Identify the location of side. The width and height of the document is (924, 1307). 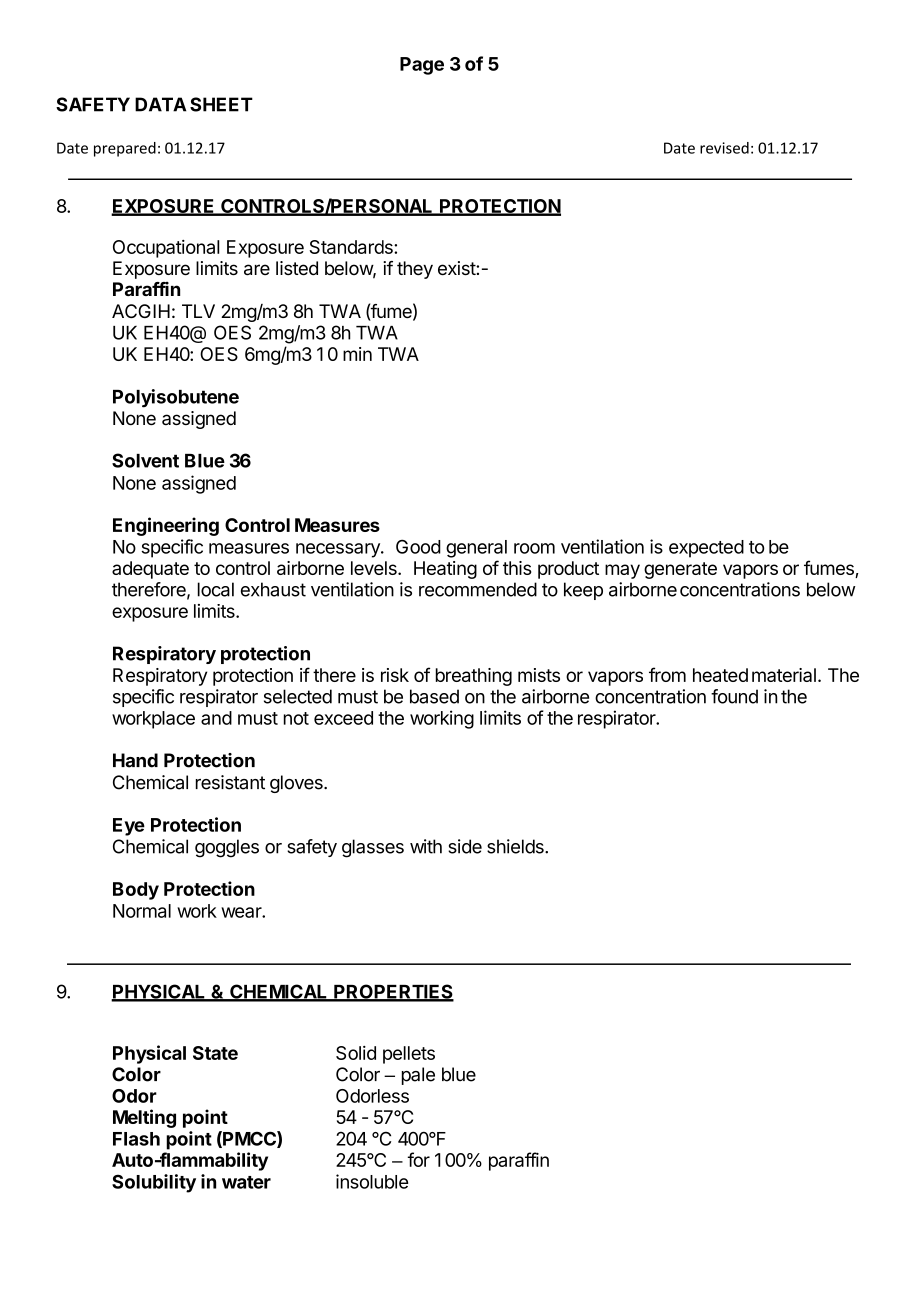
(465, 846).
